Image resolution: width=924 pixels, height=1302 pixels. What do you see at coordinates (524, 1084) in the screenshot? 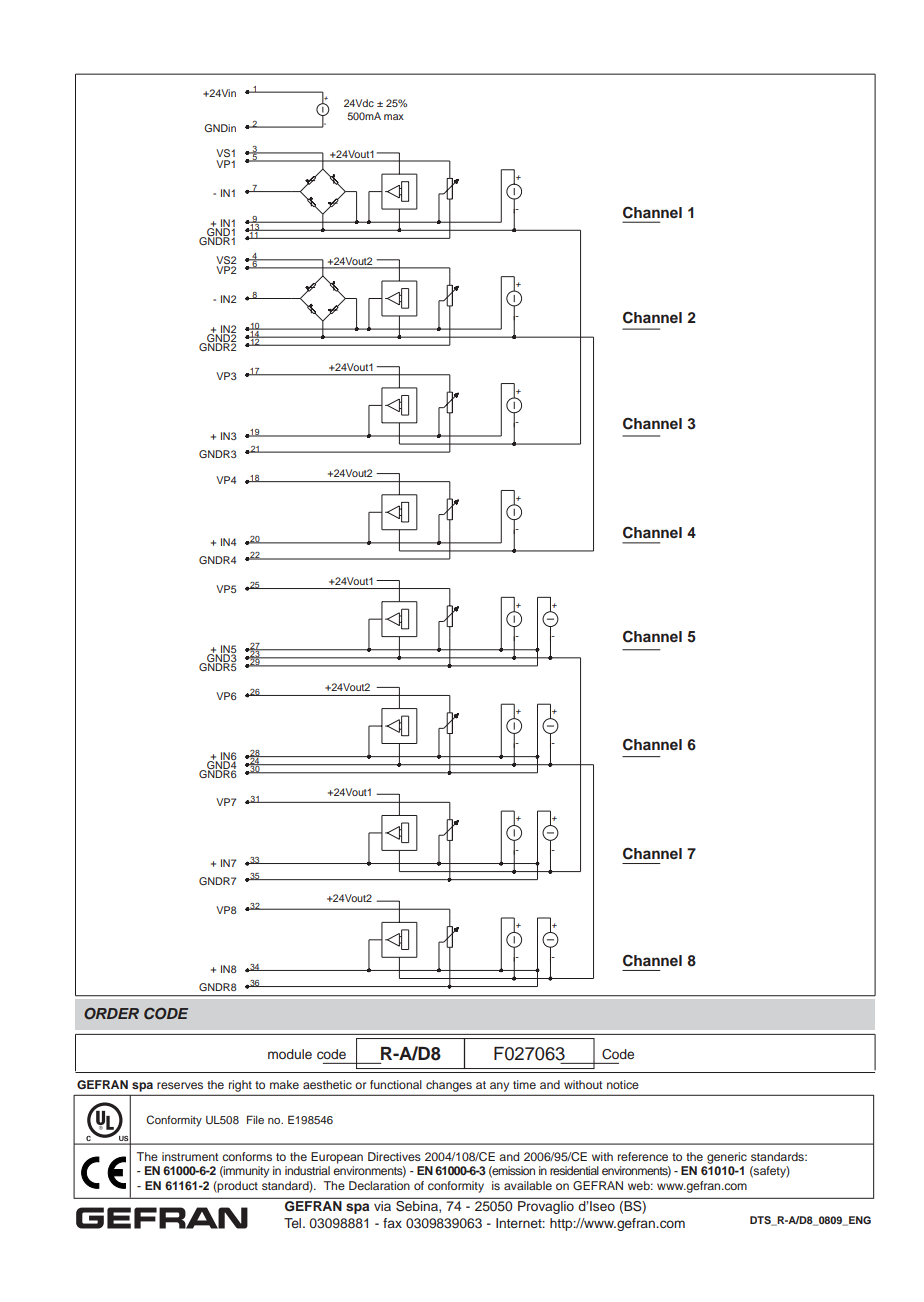
I see `time` at bounding box center [524, 1084].
